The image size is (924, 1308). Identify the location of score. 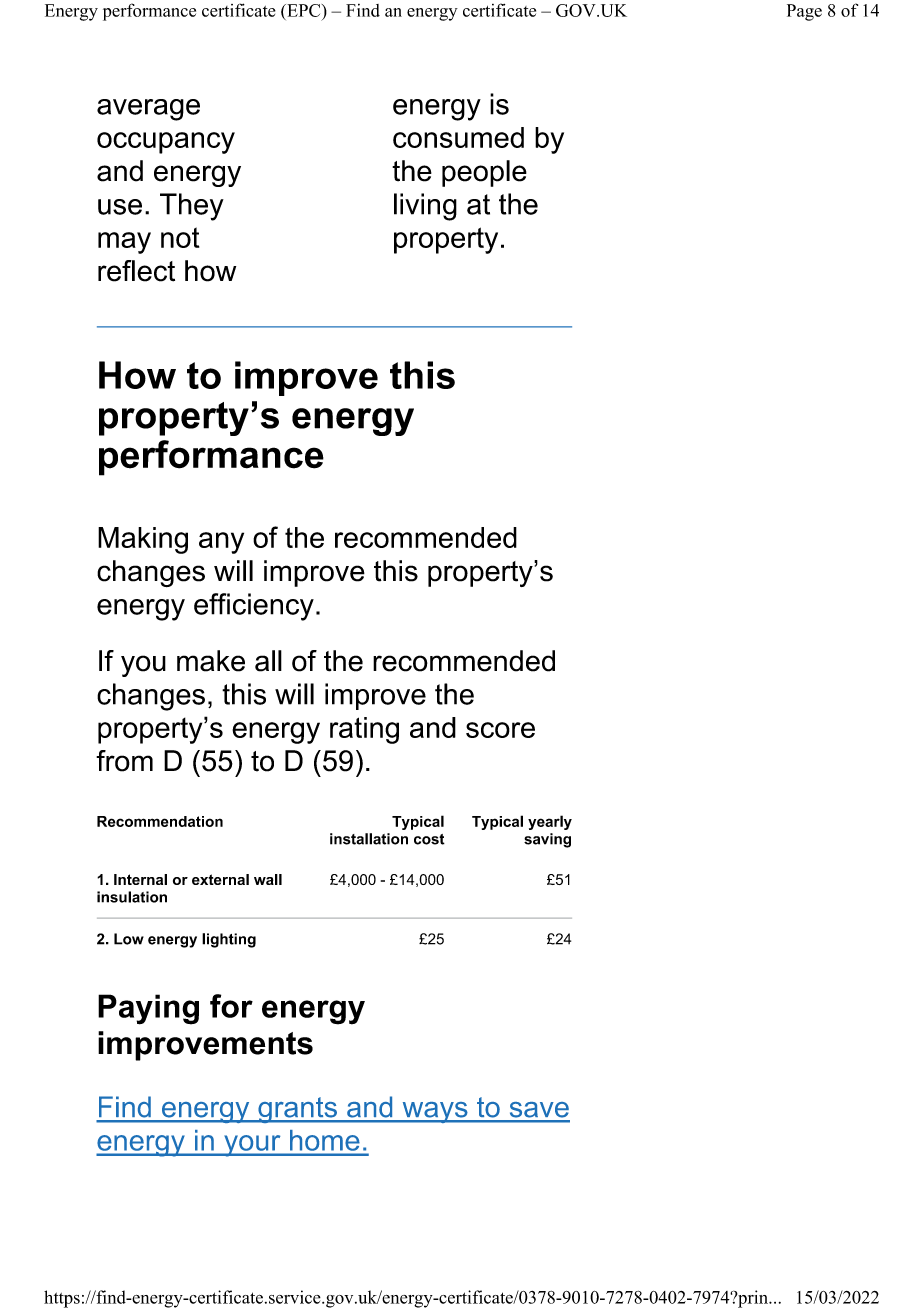
(500, 730).
